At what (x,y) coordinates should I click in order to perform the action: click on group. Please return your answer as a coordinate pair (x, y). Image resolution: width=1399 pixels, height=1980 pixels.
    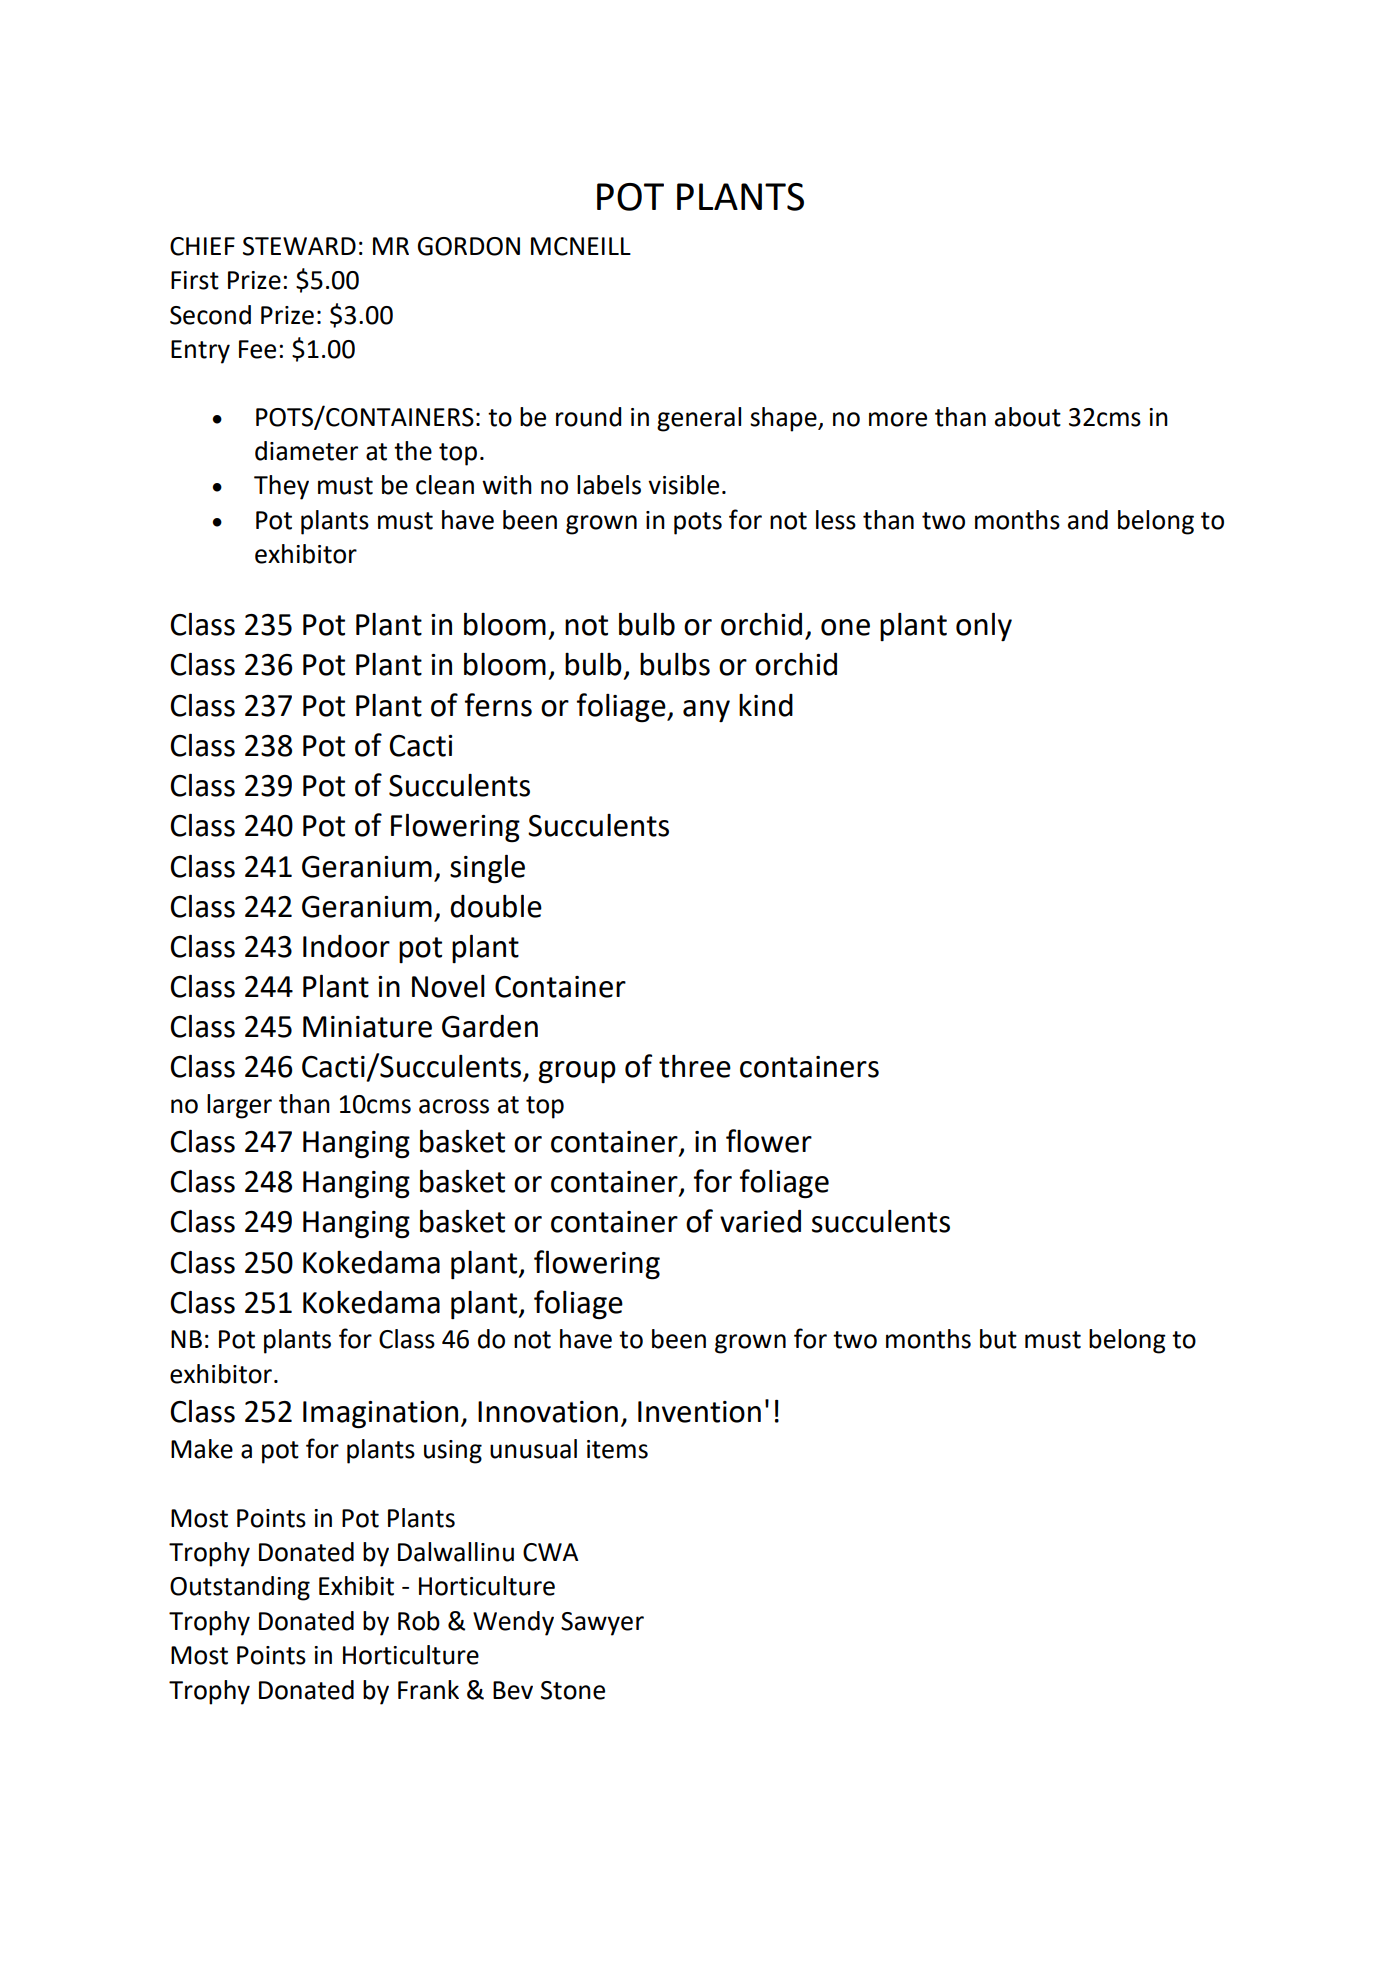
    Looking at the image, I should click on (577, 1072).
